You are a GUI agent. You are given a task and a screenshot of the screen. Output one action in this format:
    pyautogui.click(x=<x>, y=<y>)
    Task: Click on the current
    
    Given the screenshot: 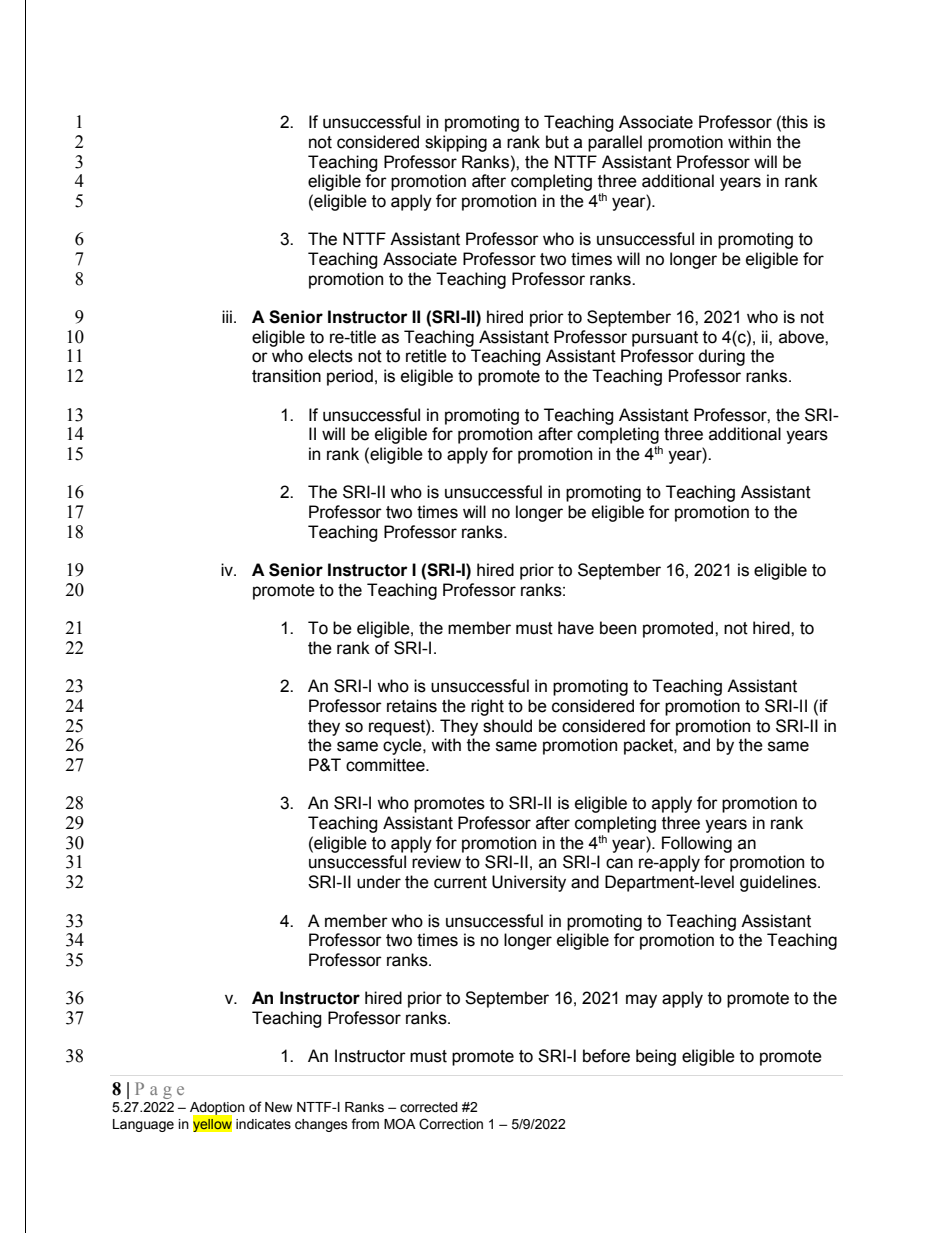 What is the action you would take?
    pyautogui.click(x=460, y=882)
